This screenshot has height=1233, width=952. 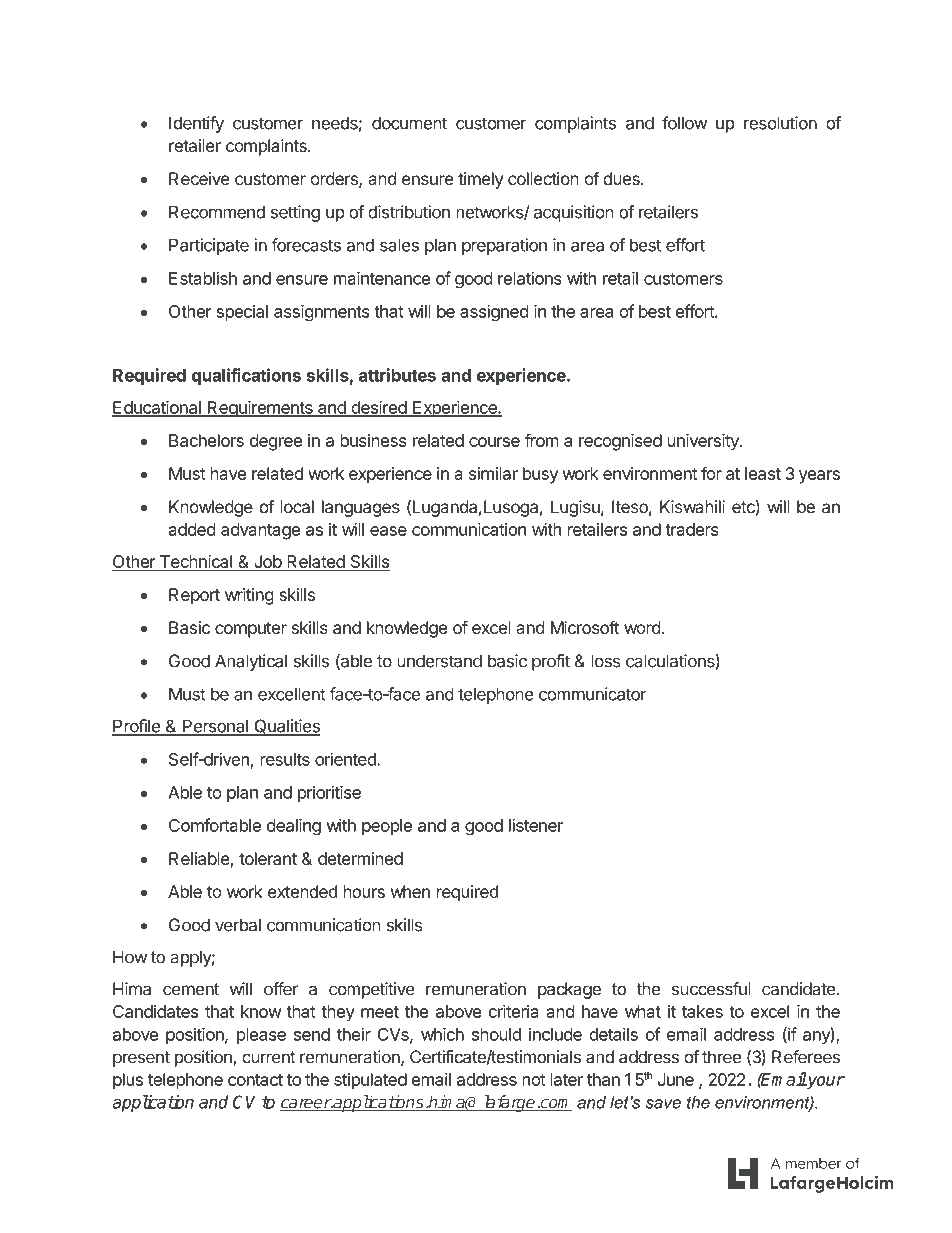 What do you see at coordinates (534, 1080) in the screenshot?
I see `not` at bounding box center [534, 1080].
